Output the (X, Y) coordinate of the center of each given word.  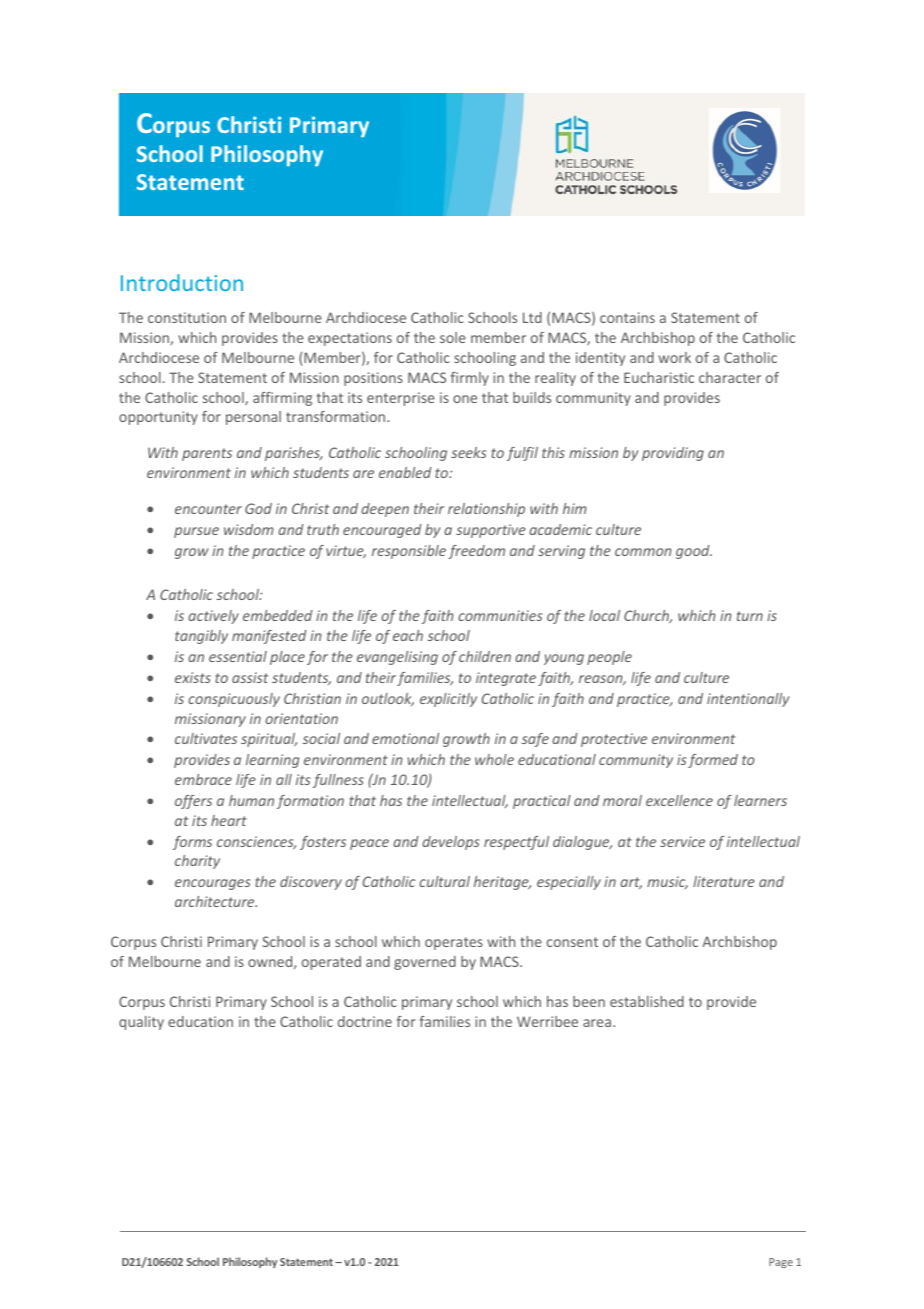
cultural (444, 881)
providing (673, 454)
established (647, 1001)
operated (331, 963)
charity (197, 862)
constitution (187, 317)
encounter (208, 509)
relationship (486, 510)
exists (193, 677)
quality (141, 1023)
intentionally (748, 700)
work (674, 357)
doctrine (365, 1021)
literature (724, 881)
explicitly (448, 700)
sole (453, 337)
